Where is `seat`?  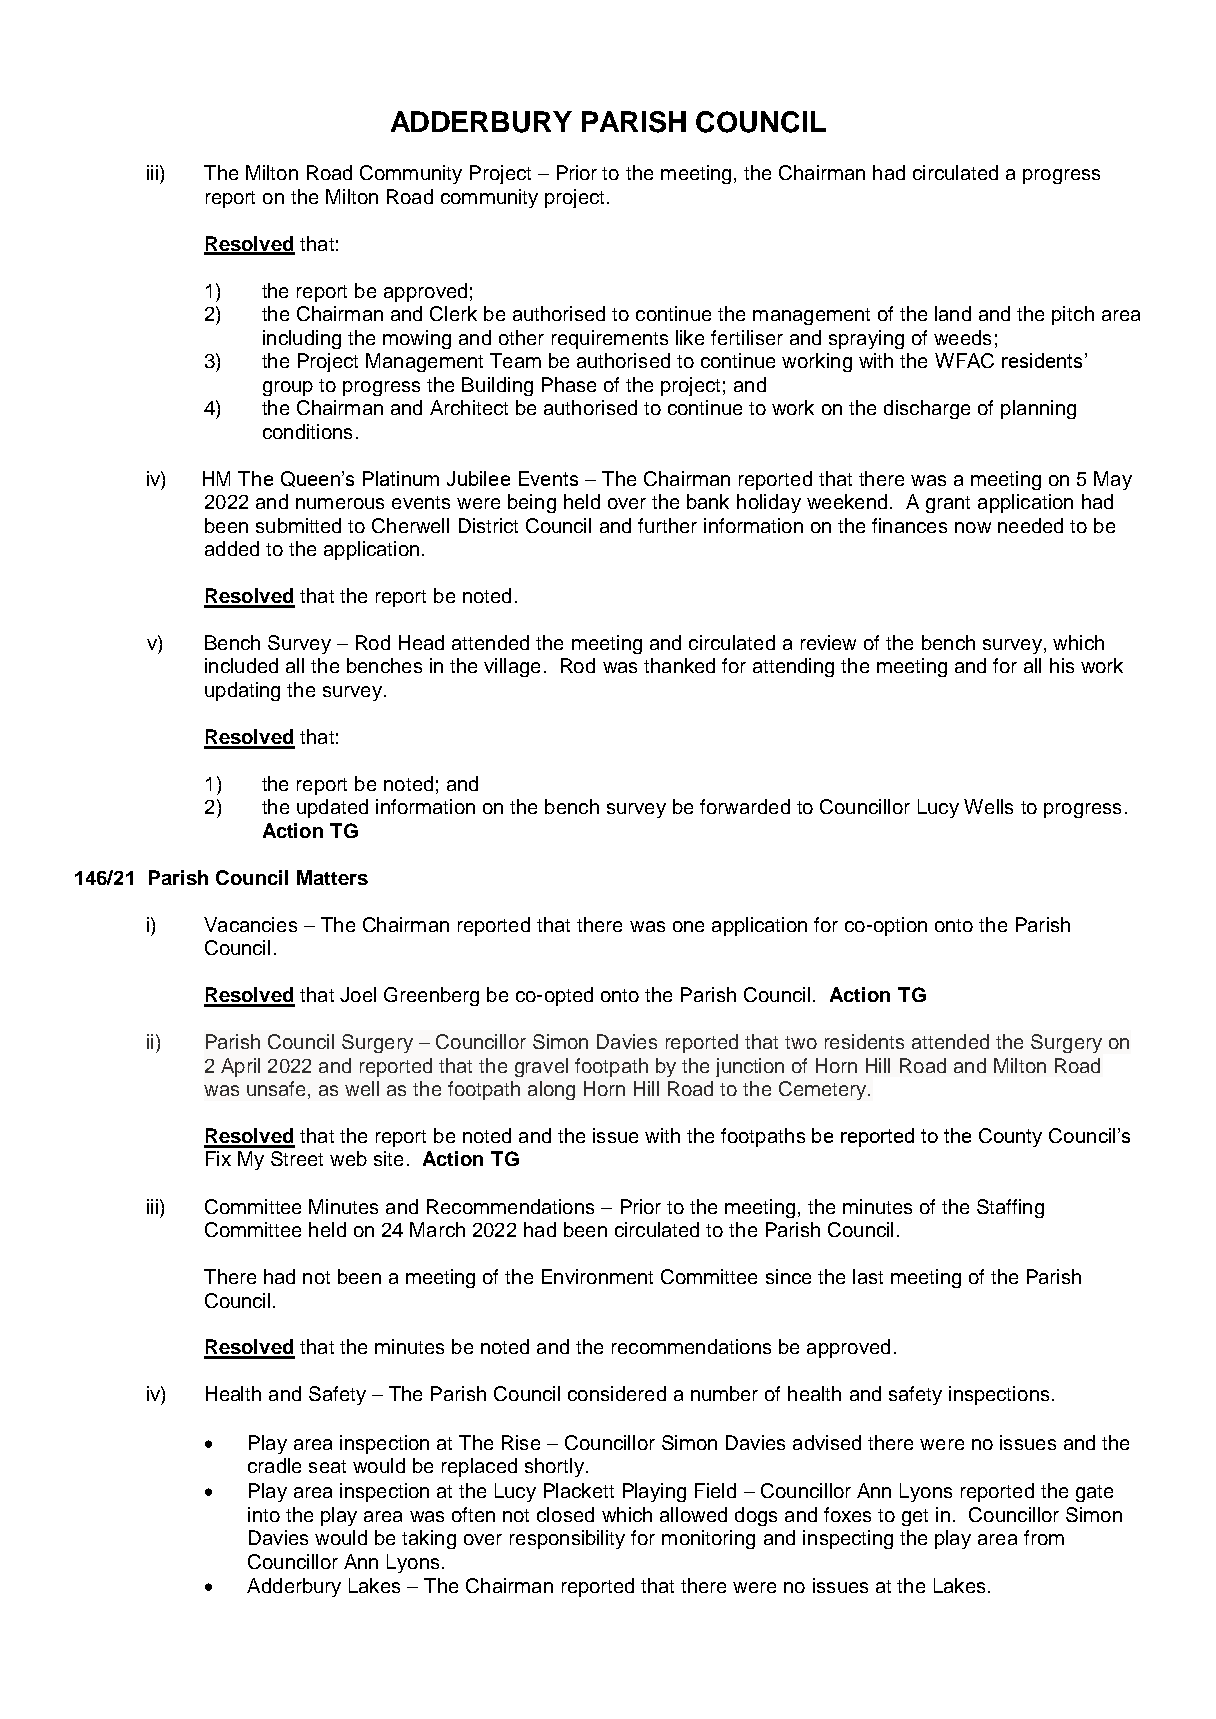 seat is located at coordinates (327, 1466).
